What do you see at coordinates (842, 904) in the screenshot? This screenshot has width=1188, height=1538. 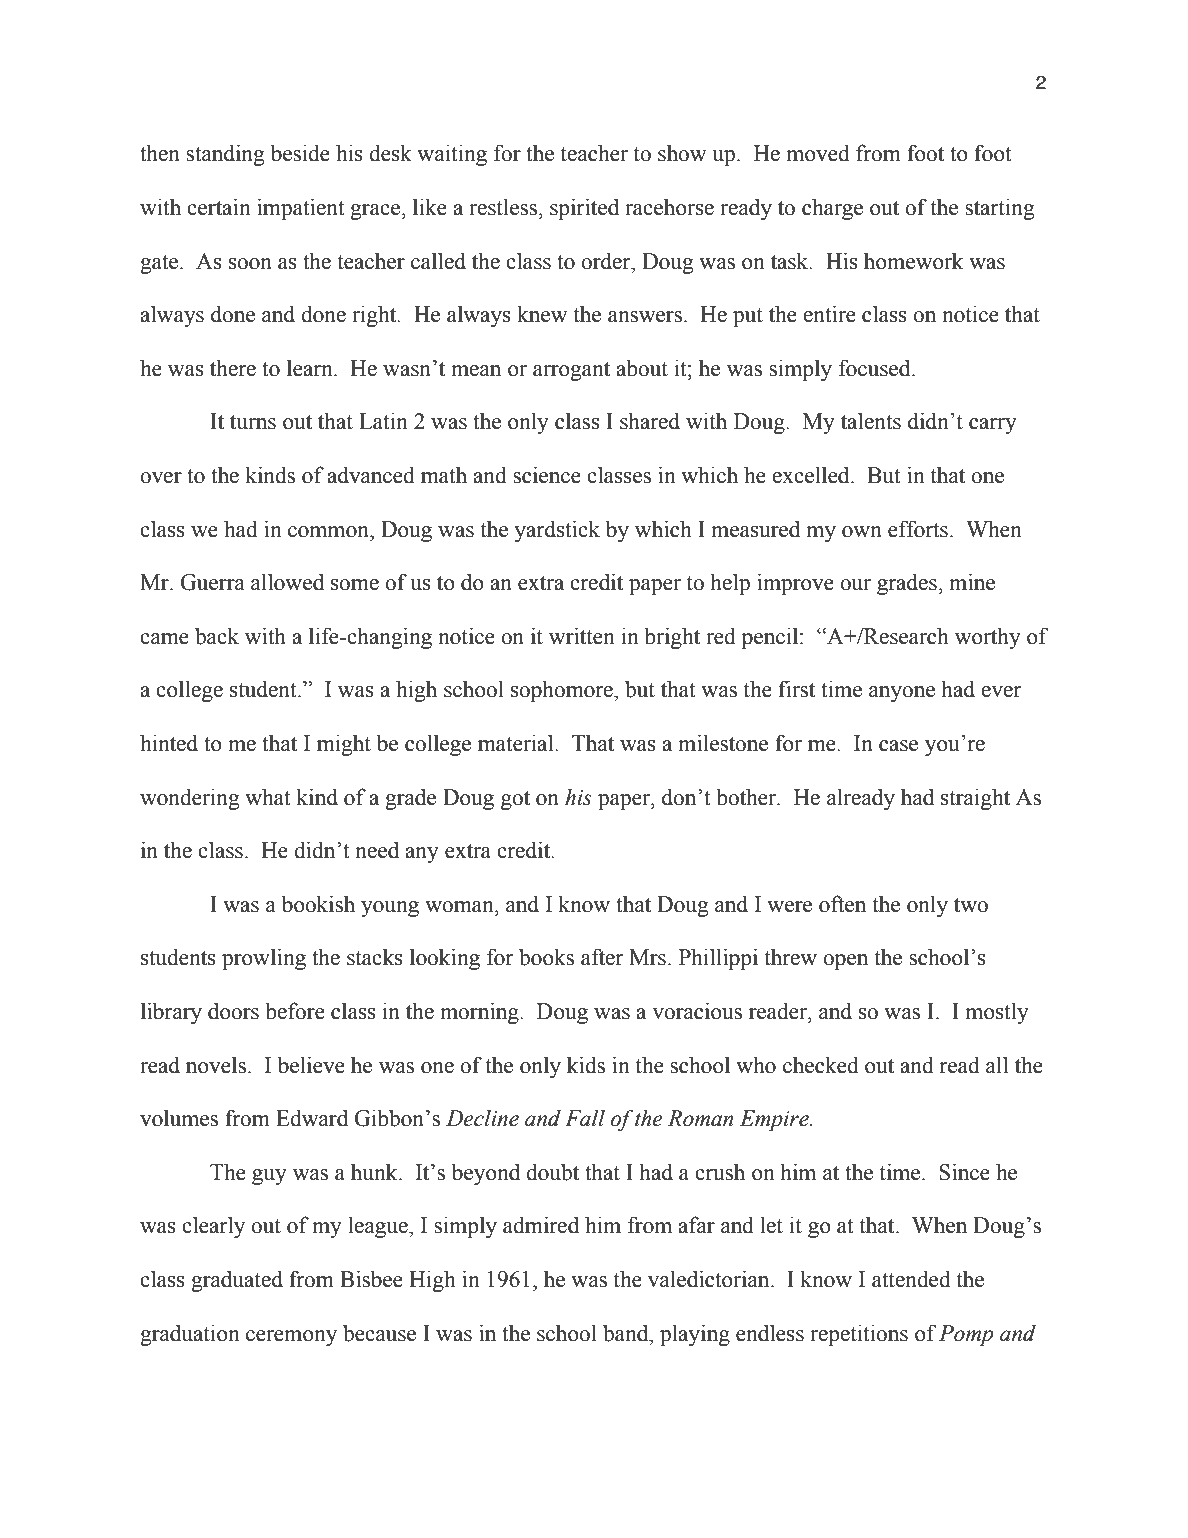 I see `often` at bounding box center [842, 904].
